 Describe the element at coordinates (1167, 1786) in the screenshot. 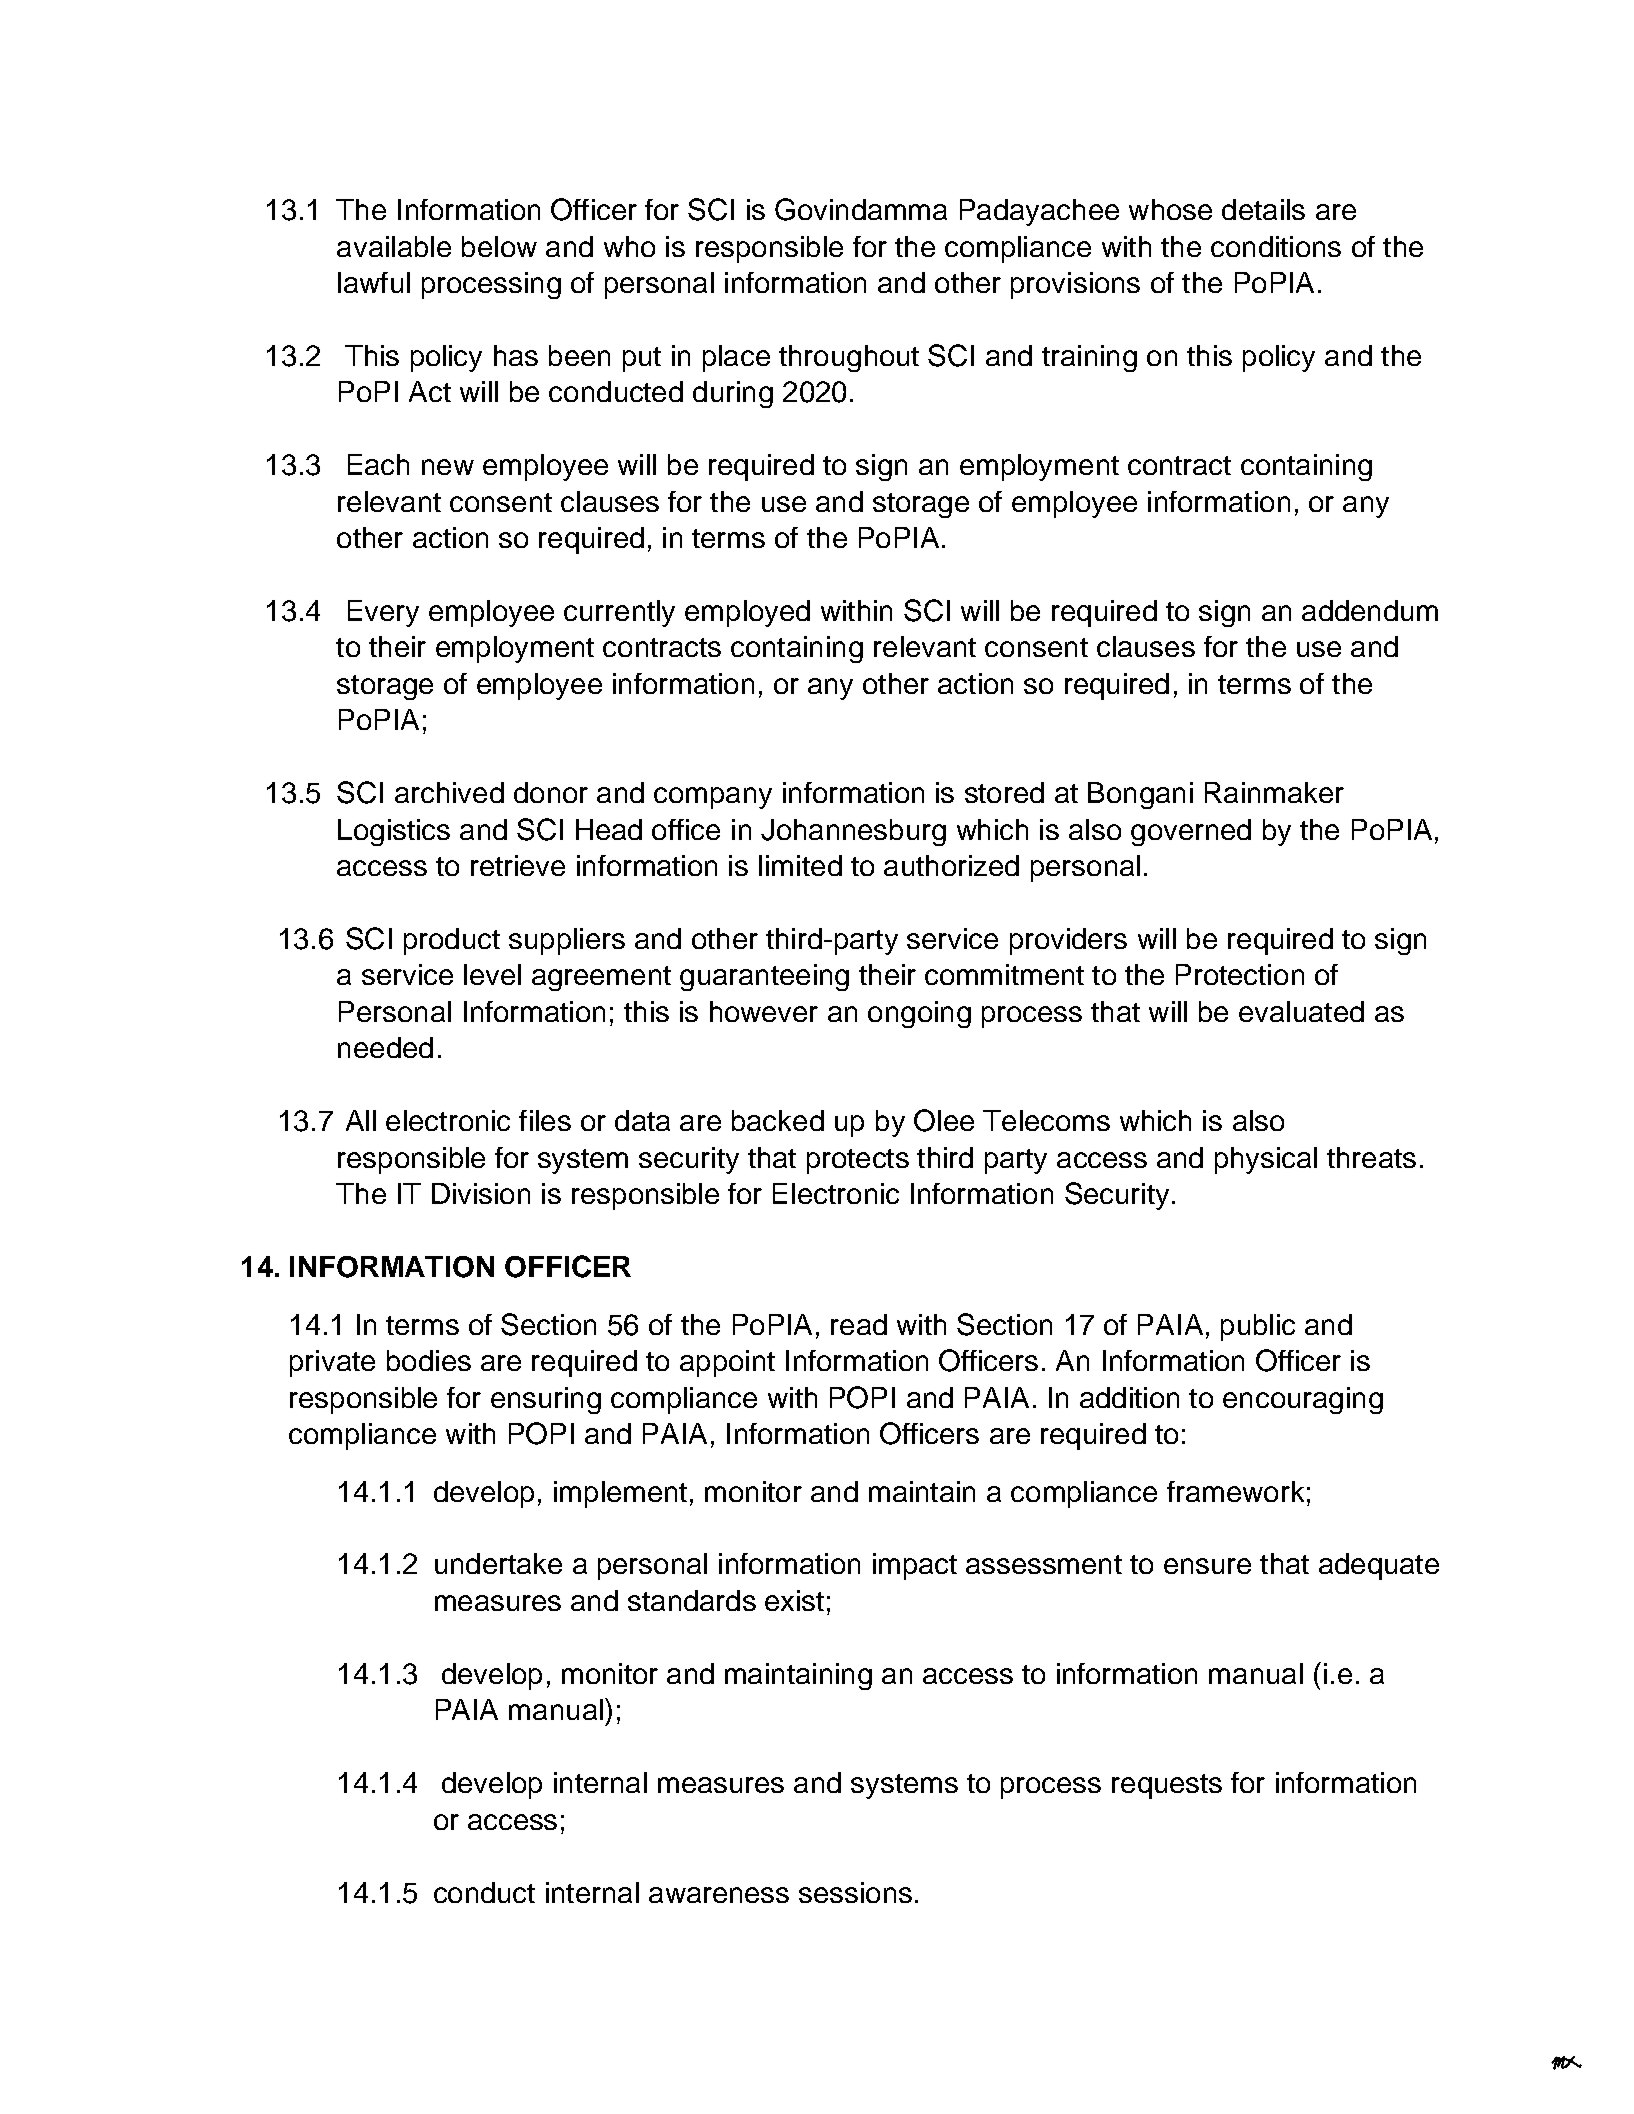

I see `requests` at that location.
